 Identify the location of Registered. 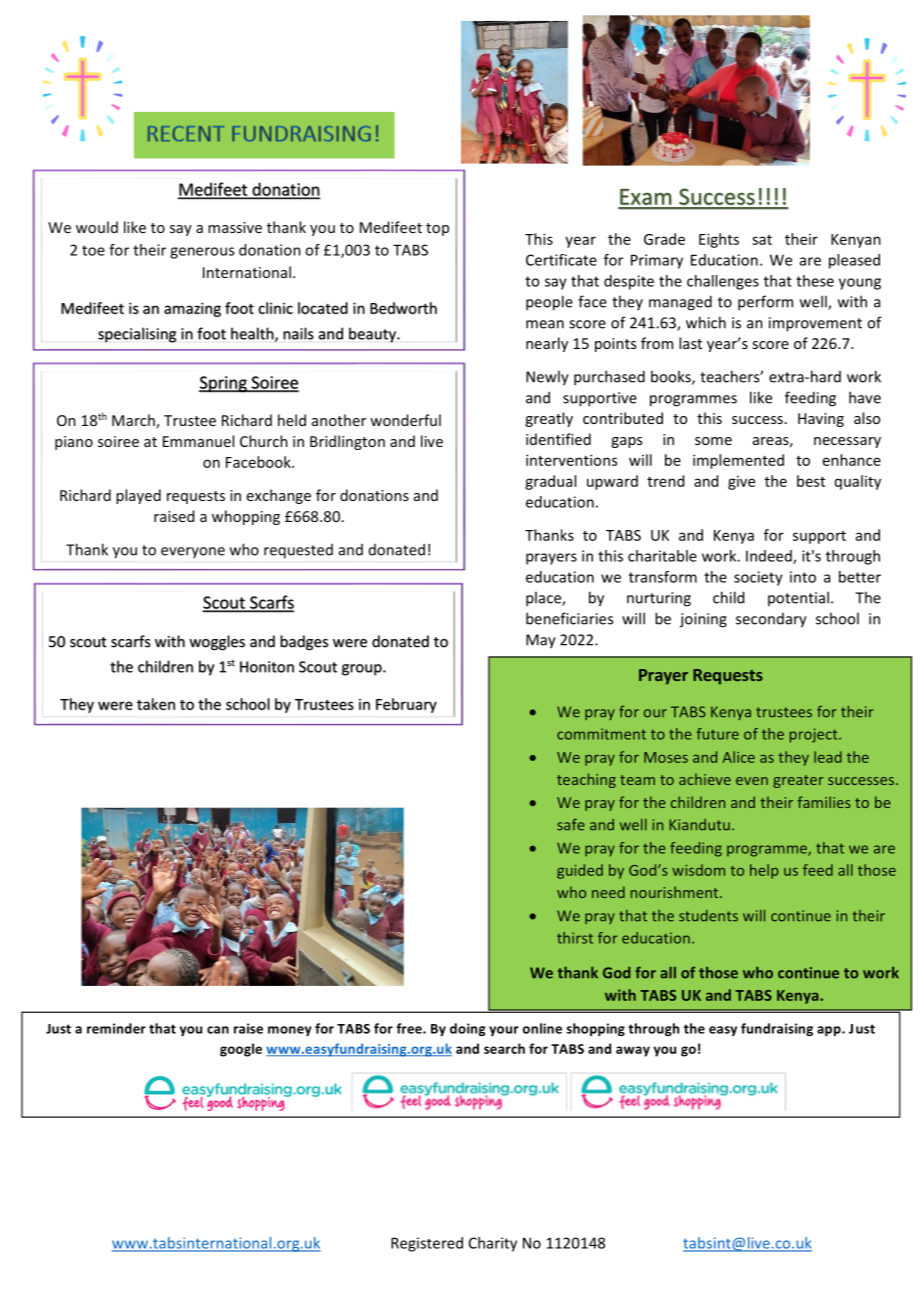
(427, 1244).
